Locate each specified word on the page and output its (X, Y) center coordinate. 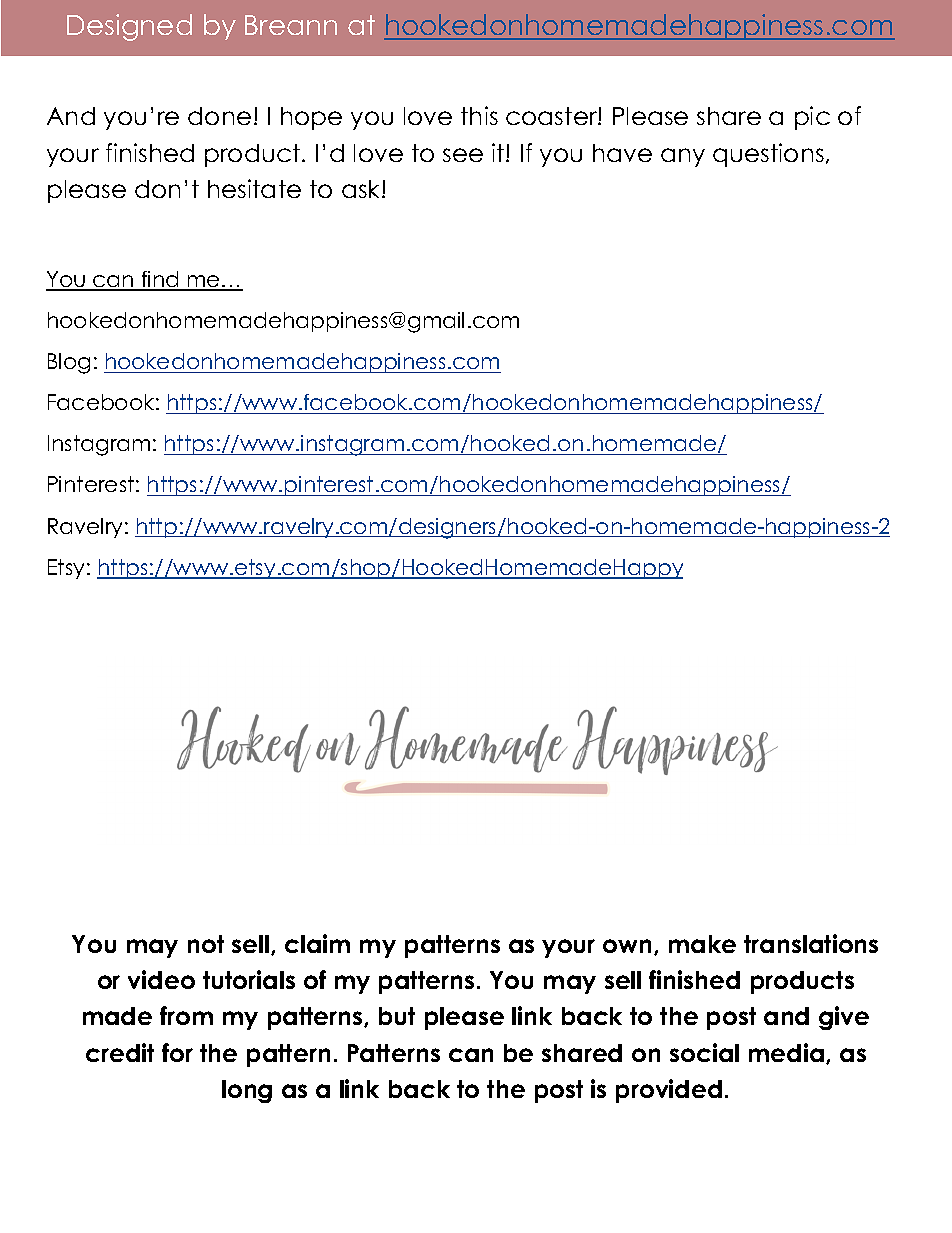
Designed (129, 27)
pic (812, 118)
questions (768, 155)
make (702, 944)
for (177, 1052)
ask (362, 189)
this (479, 115)
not (206, 944)
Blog (69, 363)
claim (317, 943)
